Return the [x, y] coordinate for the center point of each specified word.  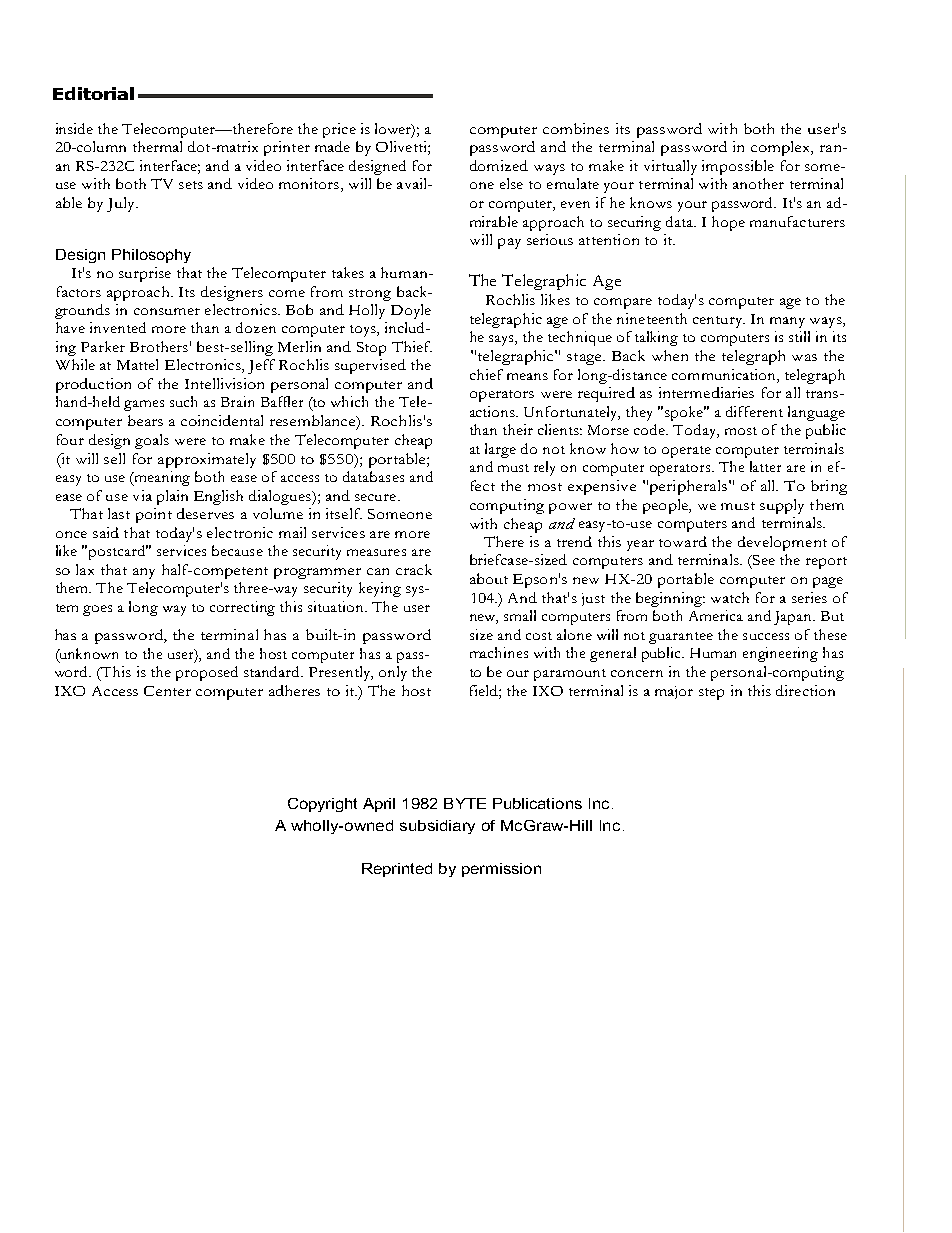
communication [725, 374]
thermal [157, 146]
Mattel [137, 364]
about [489, 578]
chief [486, 374]
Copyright [322, 805]
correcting [242, 608]
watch [730, 597]
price [339, 130]
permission [501, 870]
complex [782, 148]
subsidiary [437, 827]
